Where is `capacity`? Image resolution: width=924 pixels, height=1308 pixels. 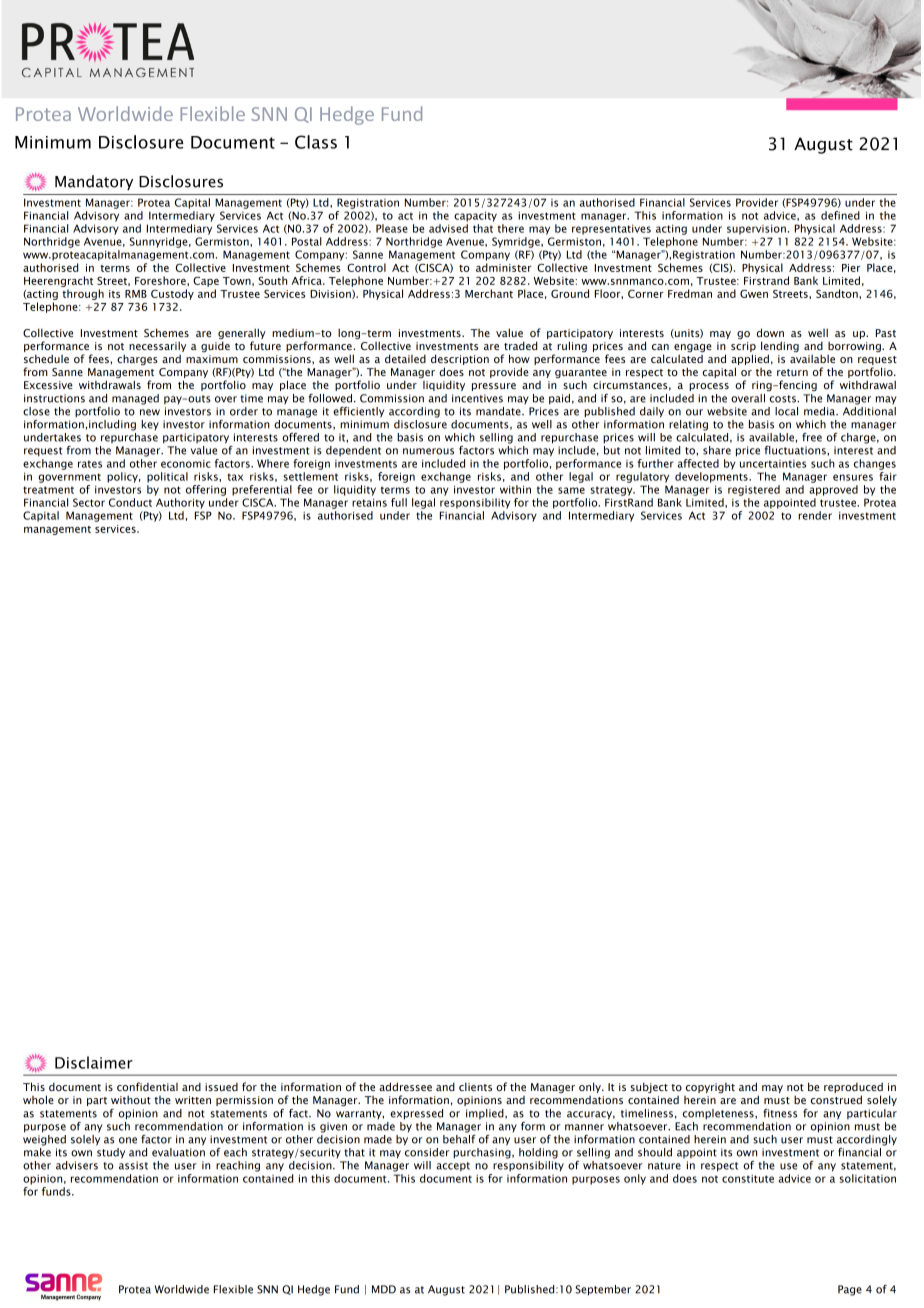
capacity is located at coordinates (475, 216).
